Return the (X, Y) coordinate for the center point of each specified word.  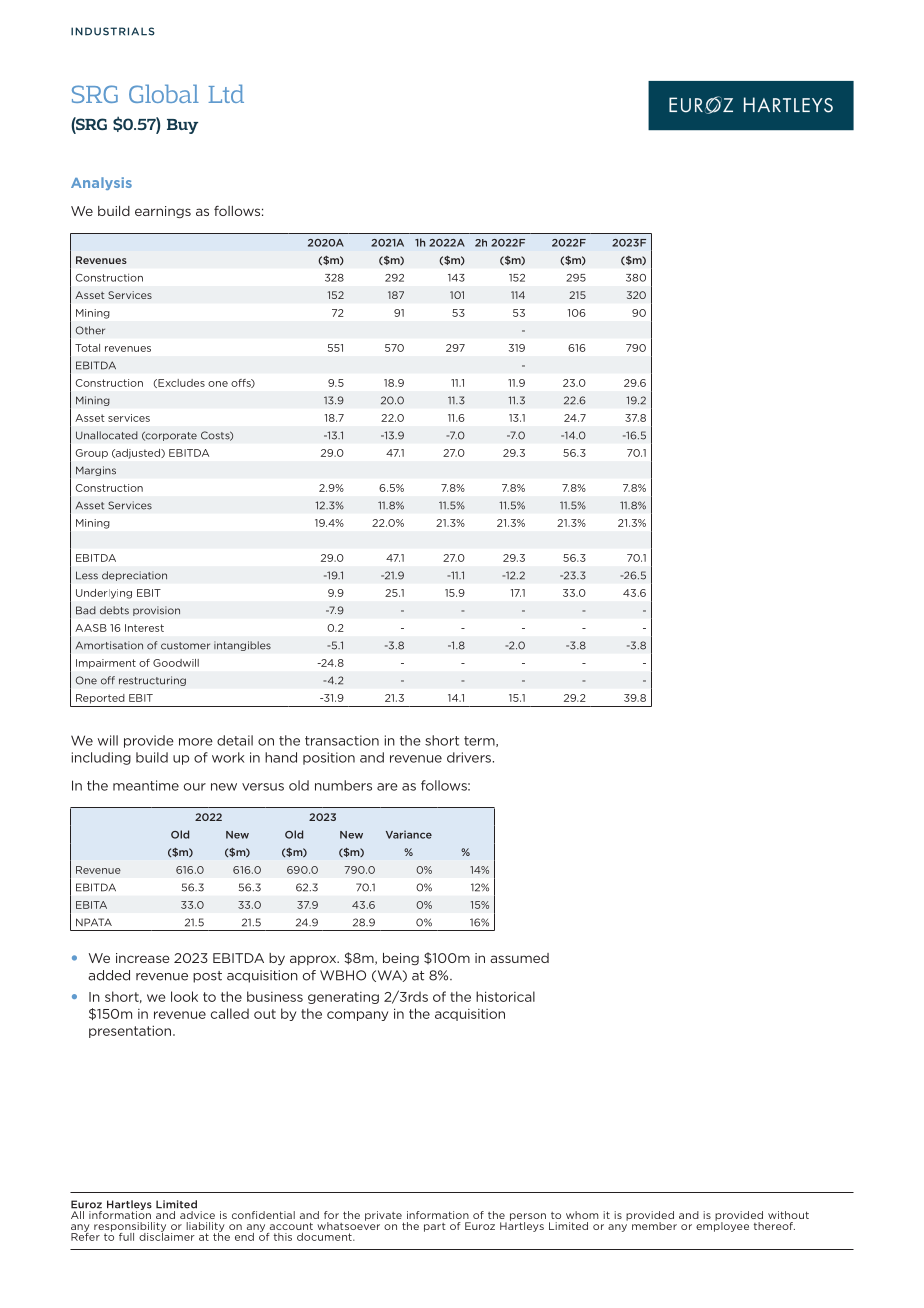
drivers (469, 757)
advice (197, 1215)
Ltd (226, 93)
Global (164, 93)
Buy (182, 126)
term (480, 741)
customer (185, 646)
